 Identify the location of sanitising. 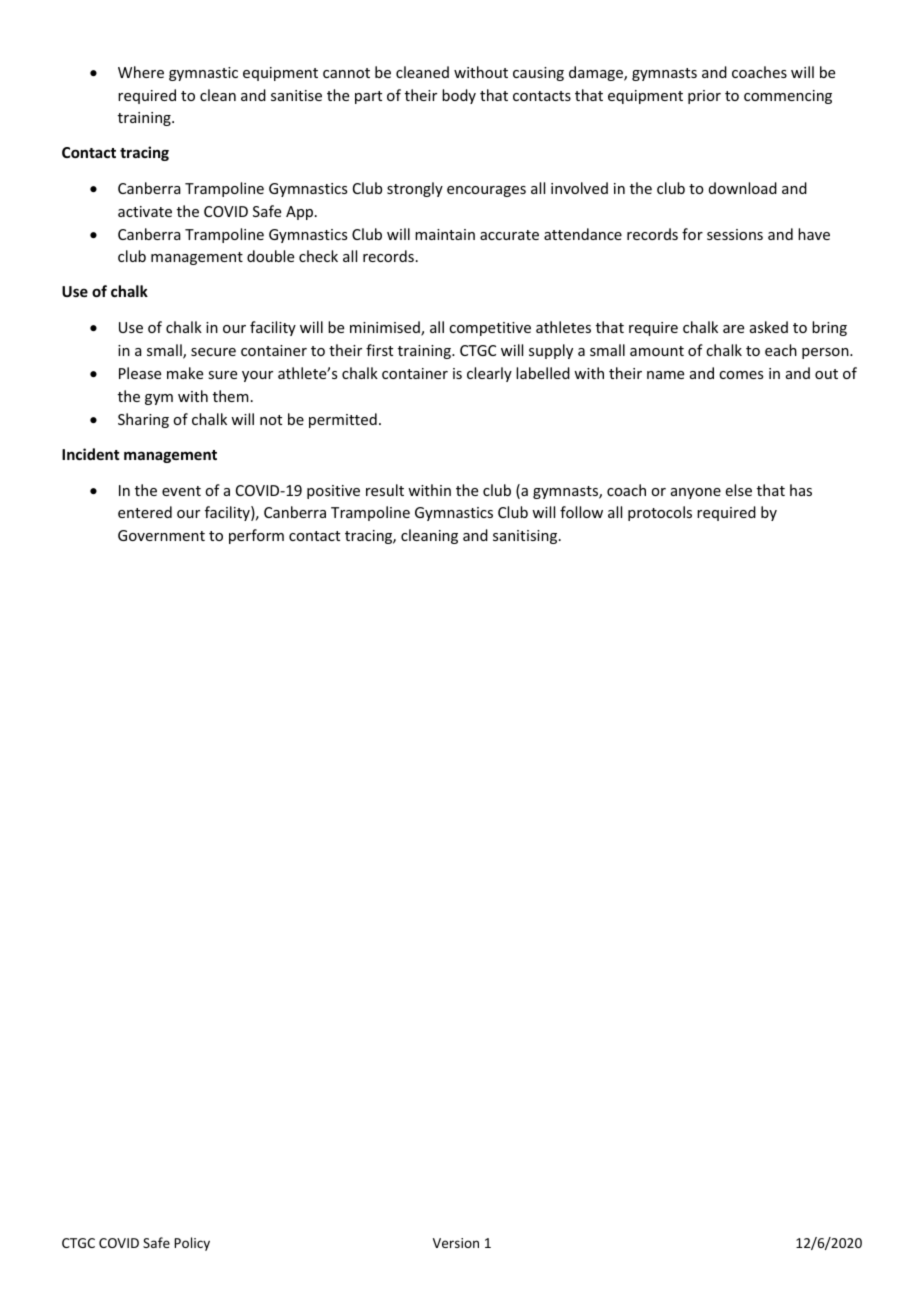
(526, 537).
